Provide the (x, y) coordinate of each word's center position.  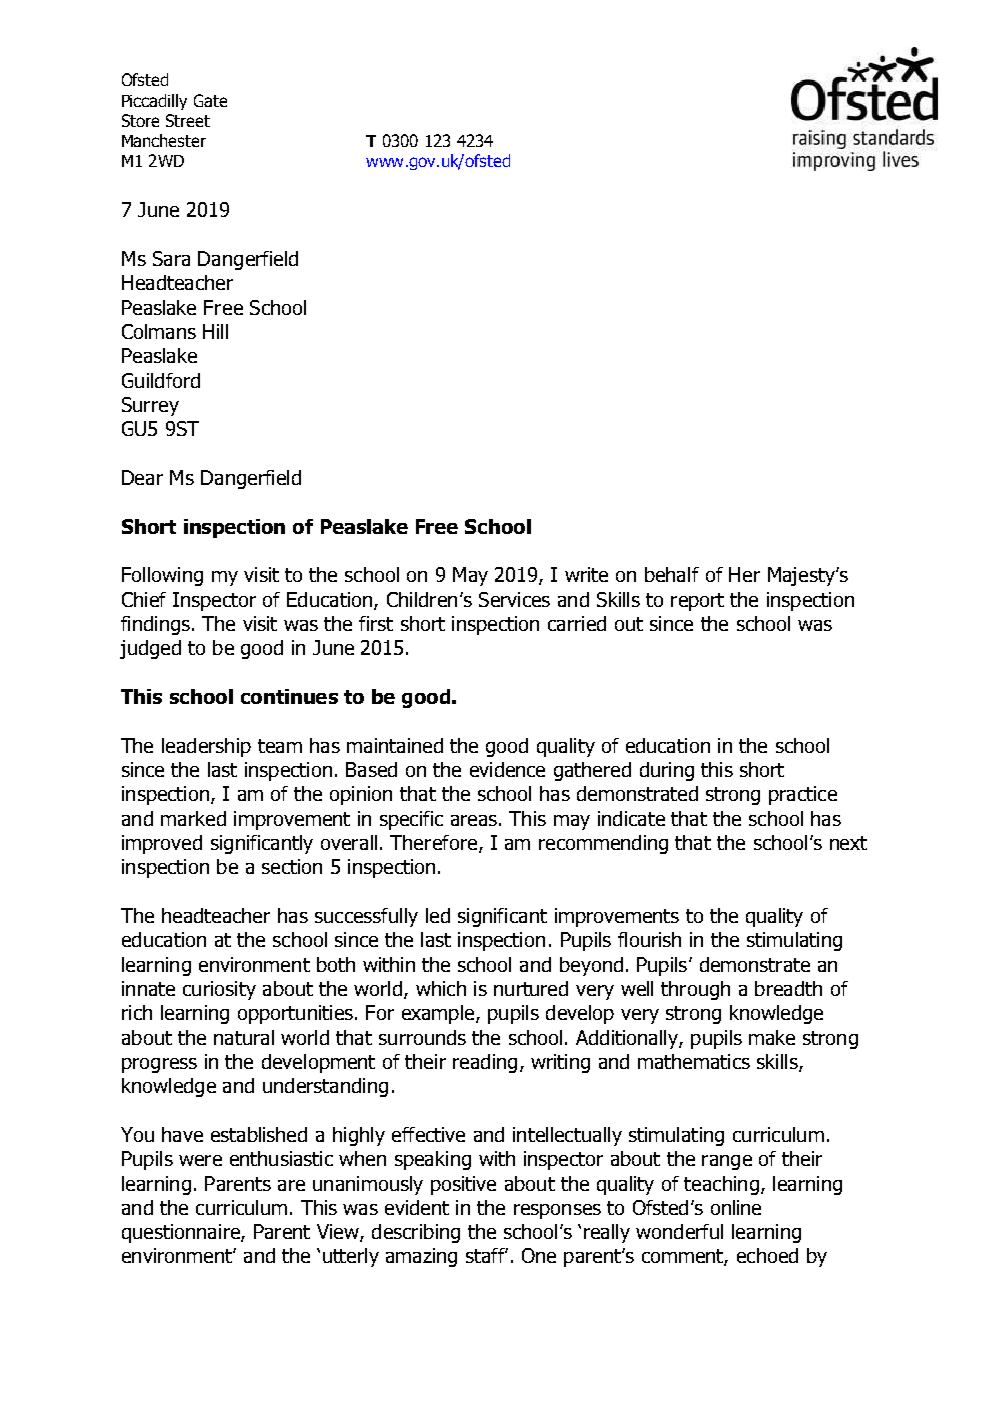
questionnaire (182, 1233)
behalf (672, 574)
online (736, 1207)
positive (463, 1185)
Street (188, 120)
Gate (210, 100)
